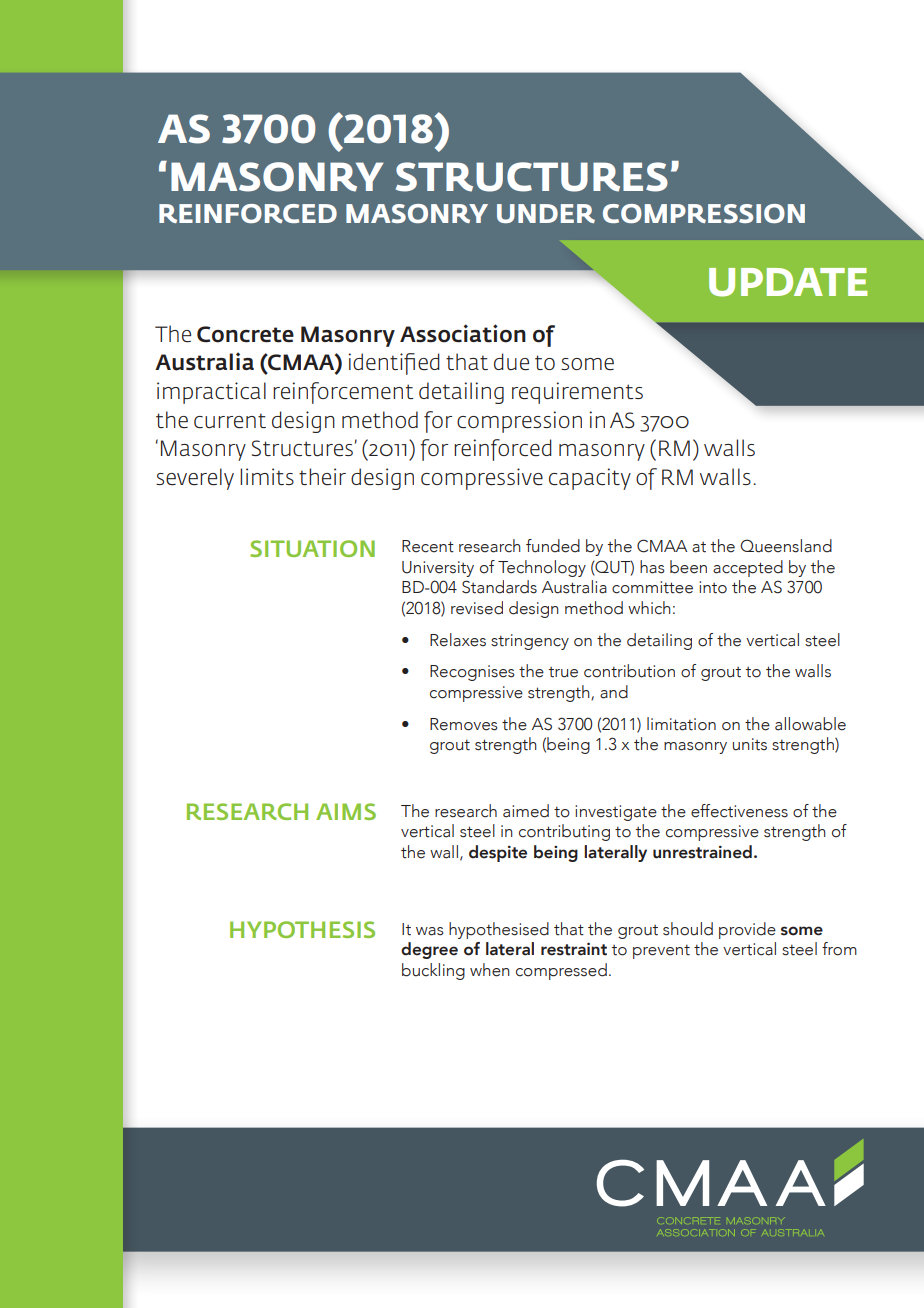 This screenshot has width=924, height=1308. Describe the element at coordinates (748, 568) in the screenshot. I see `accepted` at that location.
